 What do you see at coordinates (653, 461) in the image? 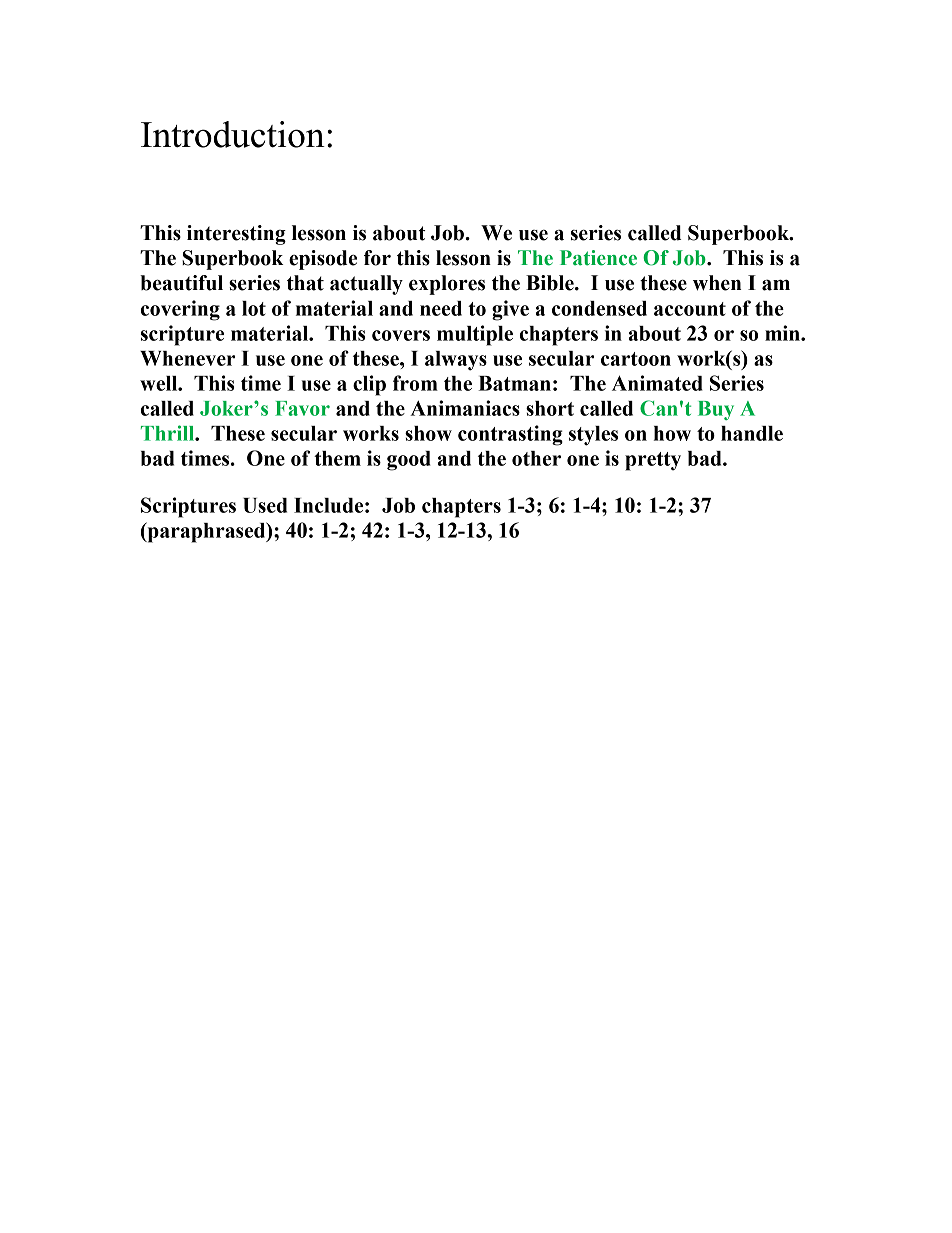
I see `pretty` at bounding box center [653, 461].
